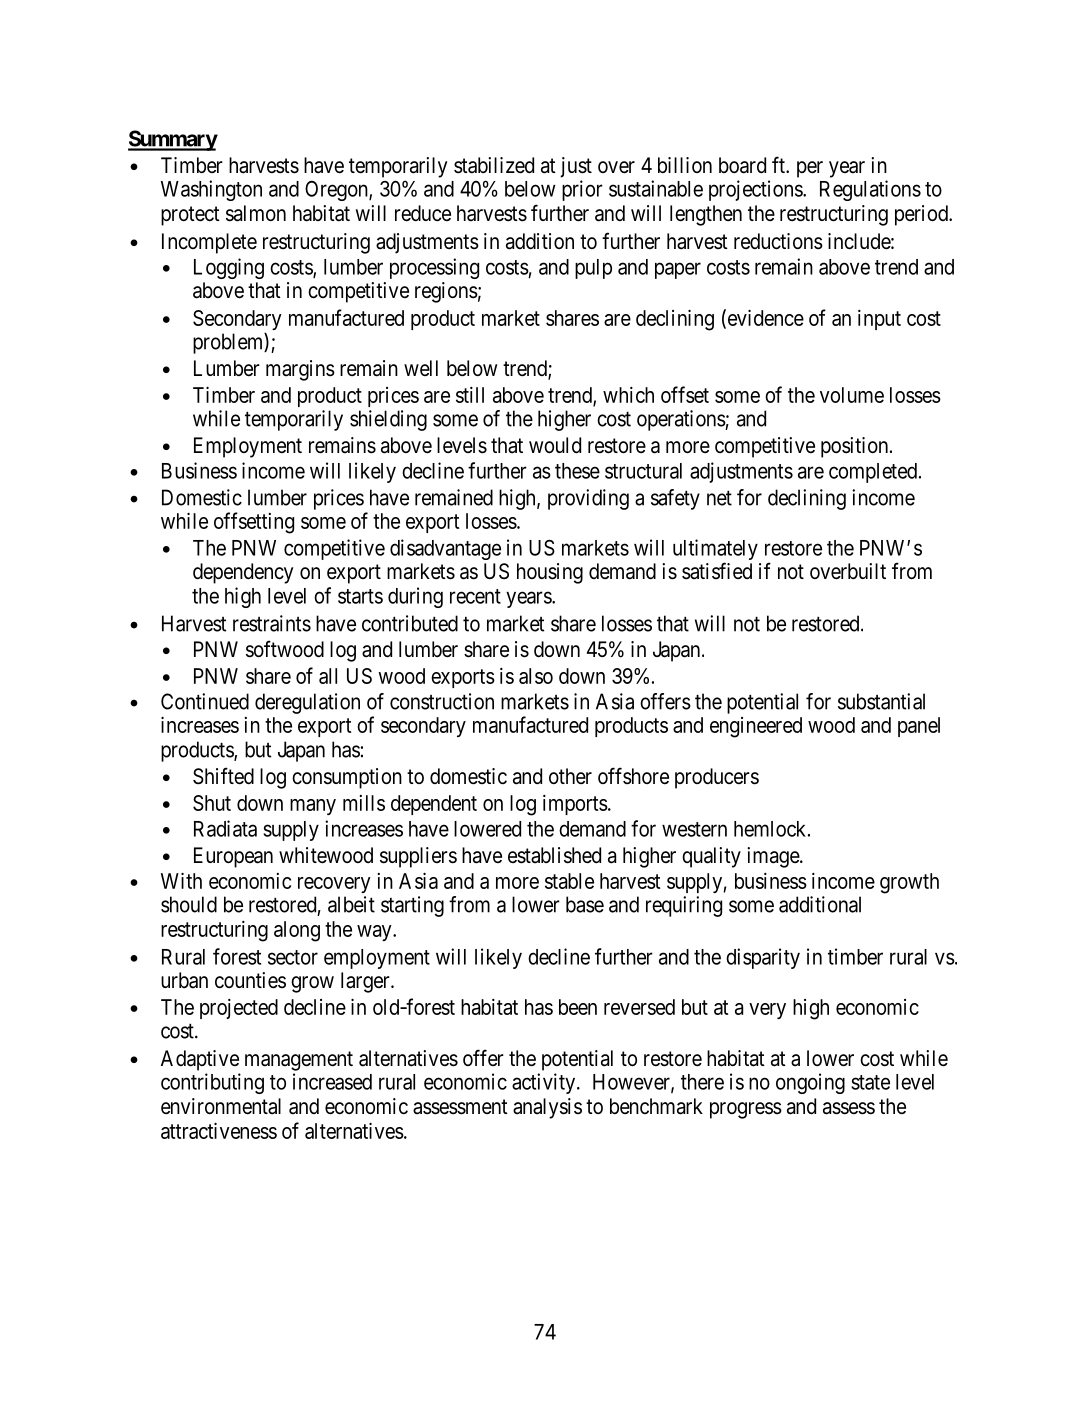 This document has height=1410, width=1089. Describe the element at coordinates (555, 445) in the document. I see `would` at that location.
